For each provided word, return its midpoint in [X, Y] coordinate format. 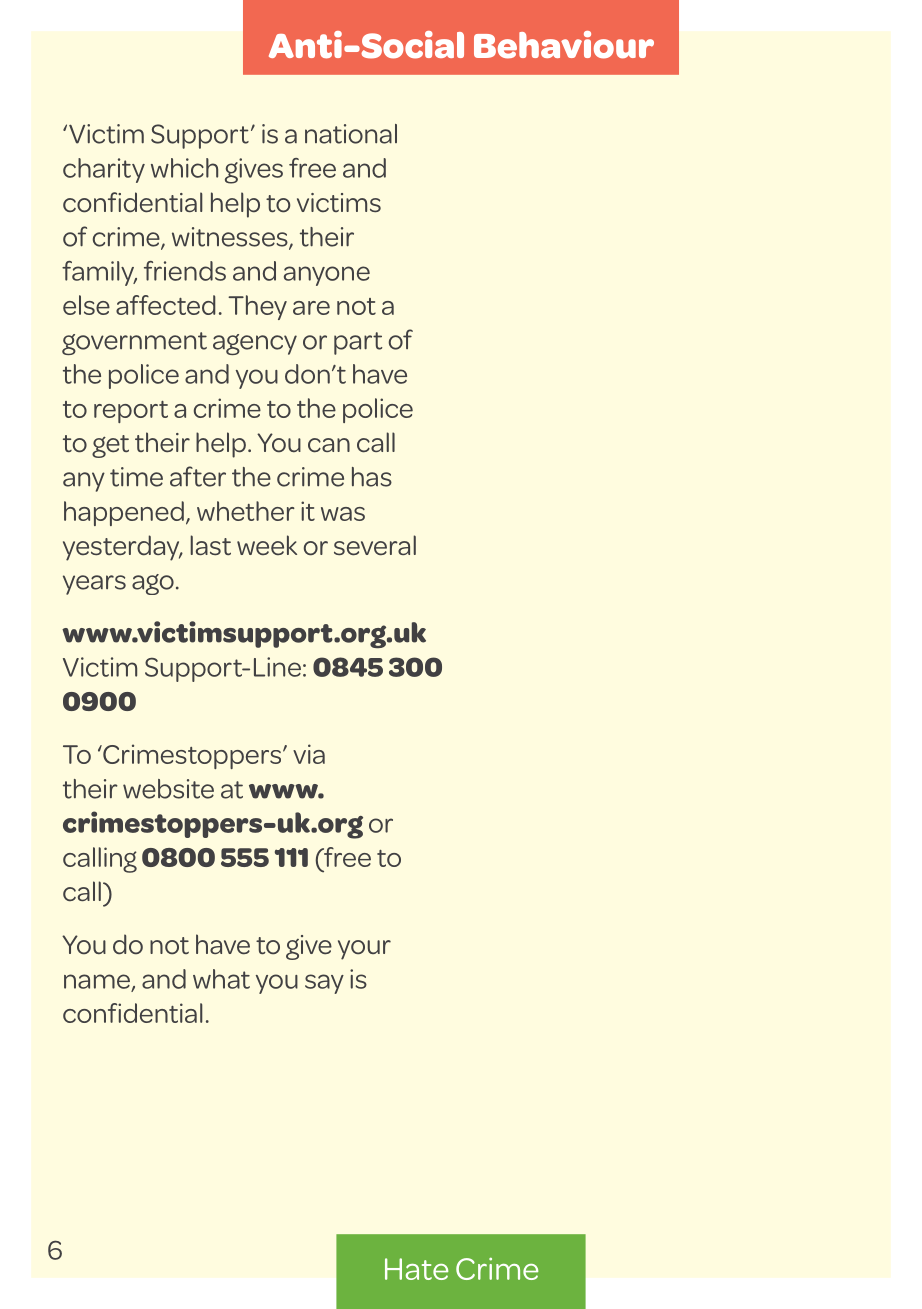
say [324, 984]
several [375, 545]
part [358, 343]
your [364, 950]
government [134, 343]
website [168, 789]
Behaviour [564, 45]
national [351, 134]
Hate [416, 1269]
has [372, 477]
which [184, 168]
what [221, 979]
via [309, 754]
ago [153, 584]
